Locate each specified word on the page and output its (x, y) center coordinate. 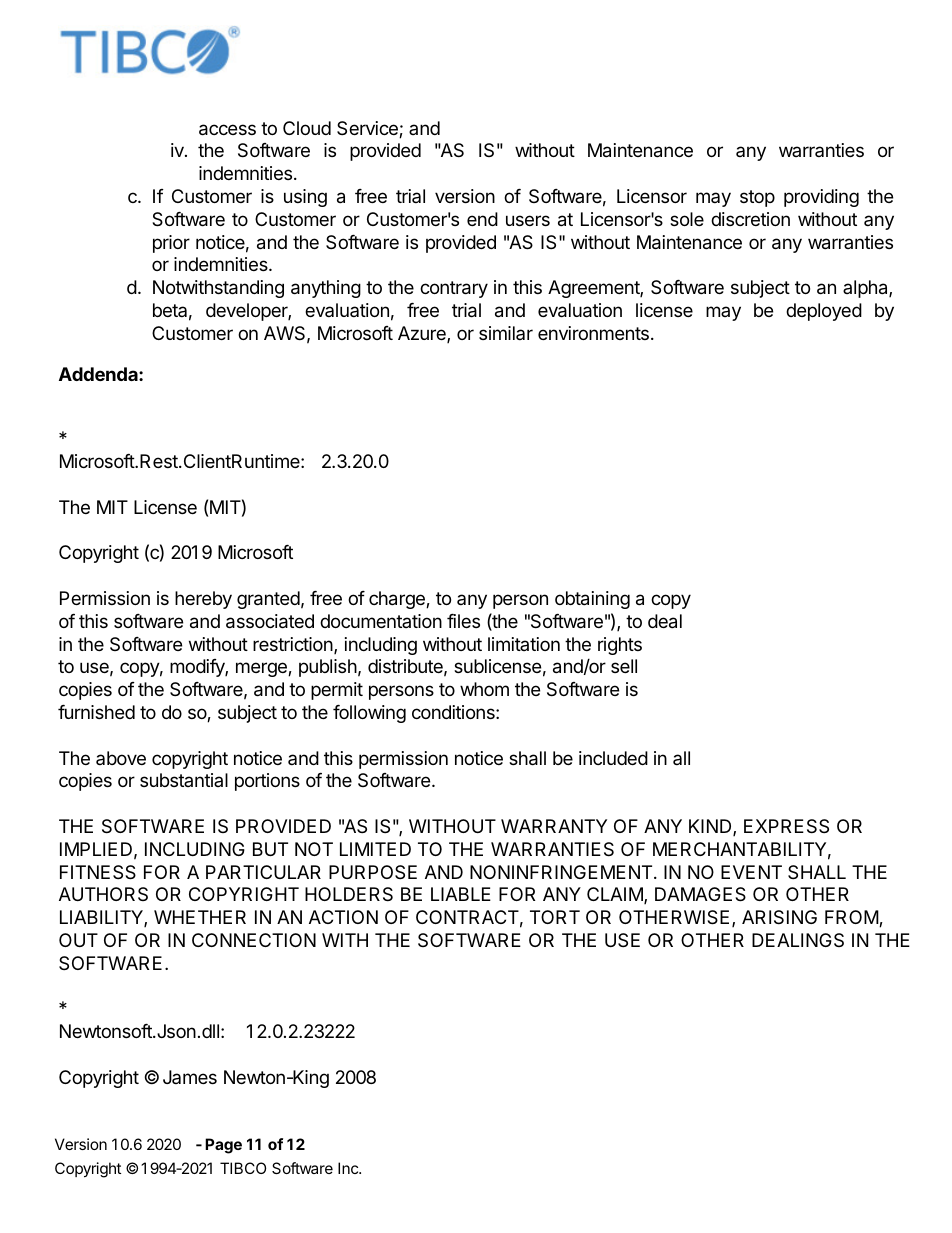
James (190, 1077)
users (528, 220)
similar (506, 333)
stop (757, 198)
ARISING (779, 917)
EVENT (751, 872)
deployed (824, 312)
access (227, 130)
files (463, 621)
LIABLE (461, 894)
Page (223, 1146)
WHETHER (200, 917)
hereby (203, 600)
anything (326, 289)
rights (620, 646)
